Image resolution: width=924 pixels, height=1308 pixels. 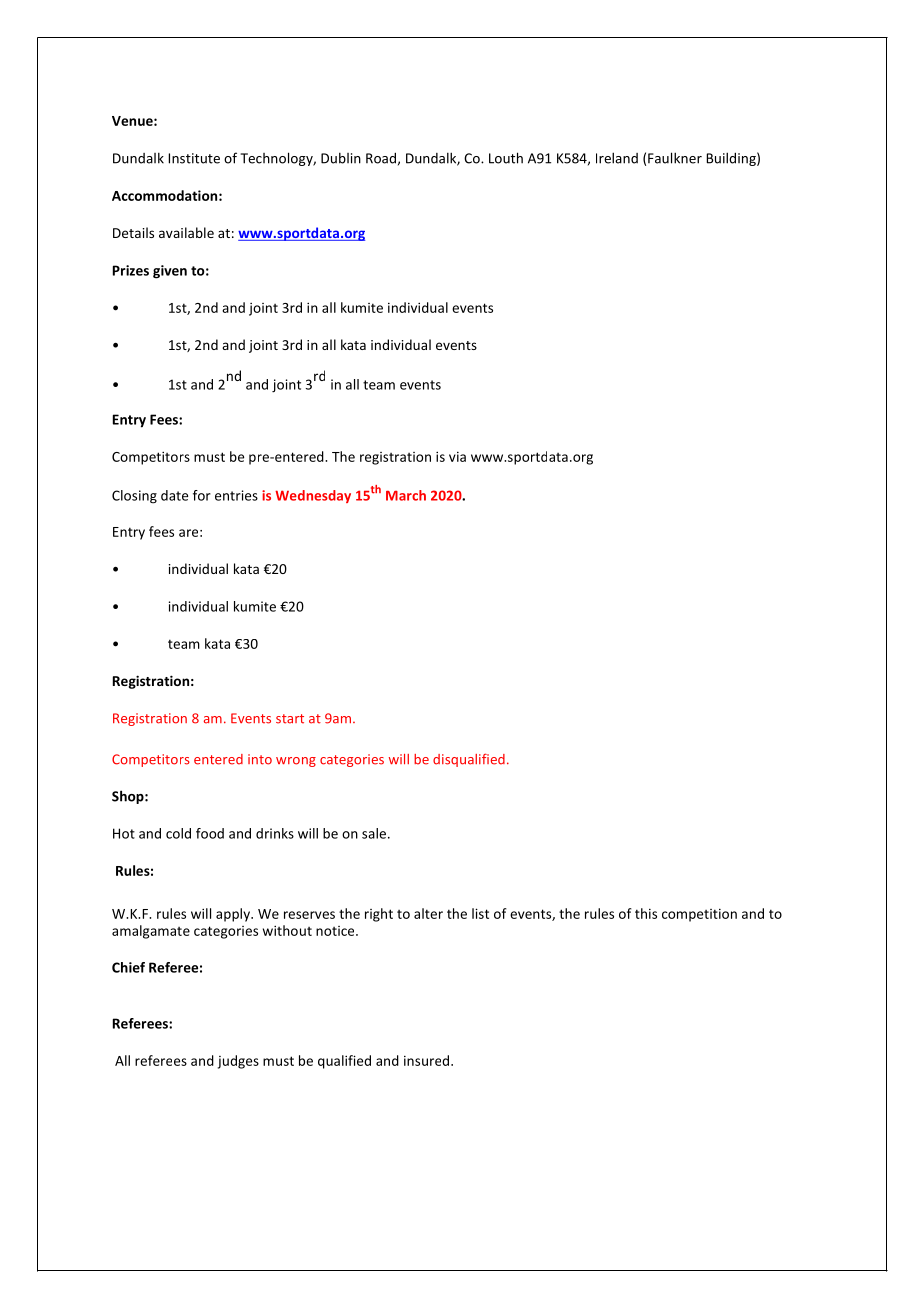 What do you see at coordinates (313, 496) in the screenshot?
I see `Wednesday` at bounding box center [313, 496].
